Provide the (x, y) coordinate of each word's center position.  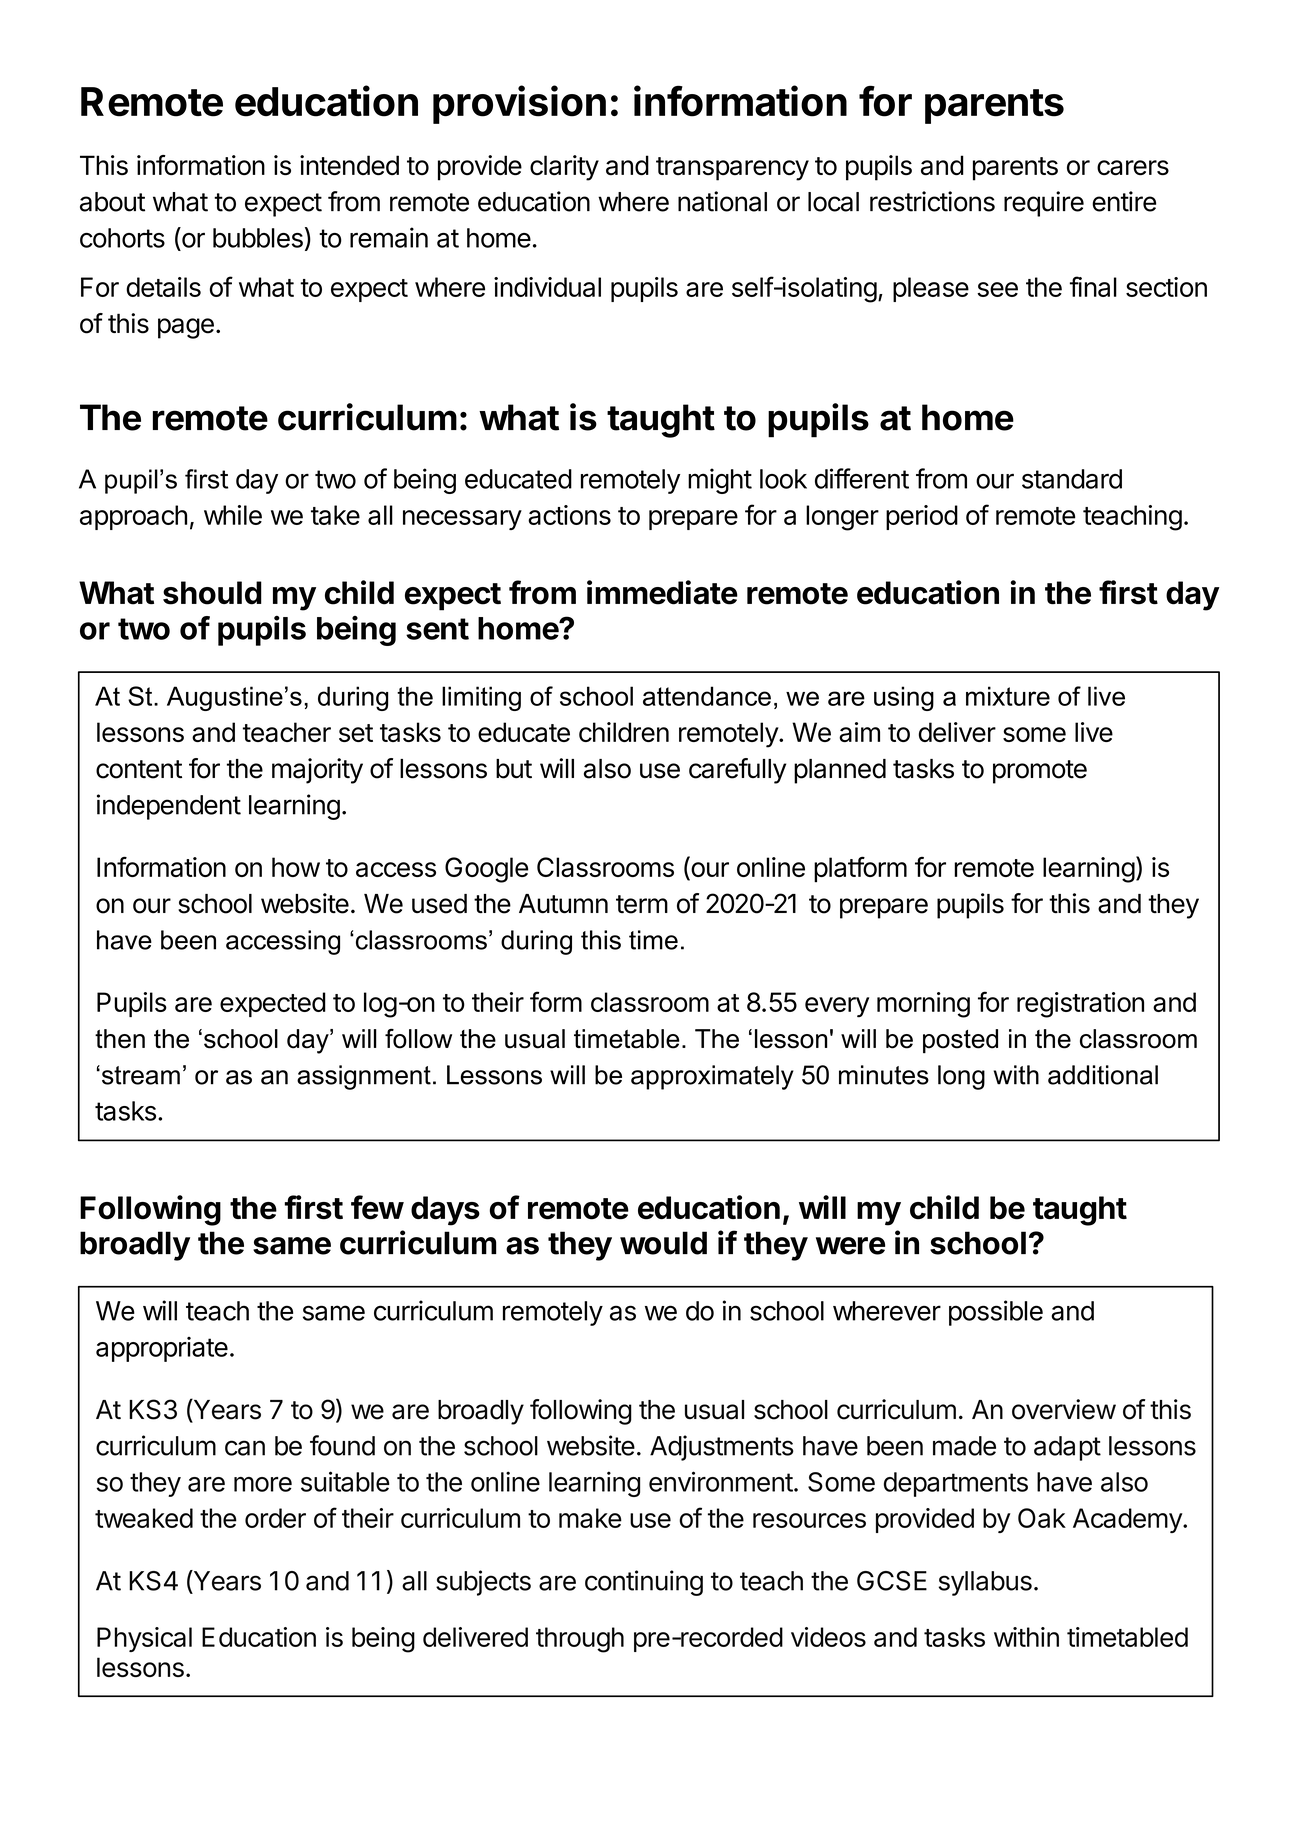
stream (139, 1075)
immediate (662, 592)
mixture (1008, 696)
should (212, 593)
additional (1103, 1075)
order (275, 1518)
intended (349, 165)
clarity (564, 168)
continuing (644, 1583)
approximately (712, 1077)
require (1044, 204)
